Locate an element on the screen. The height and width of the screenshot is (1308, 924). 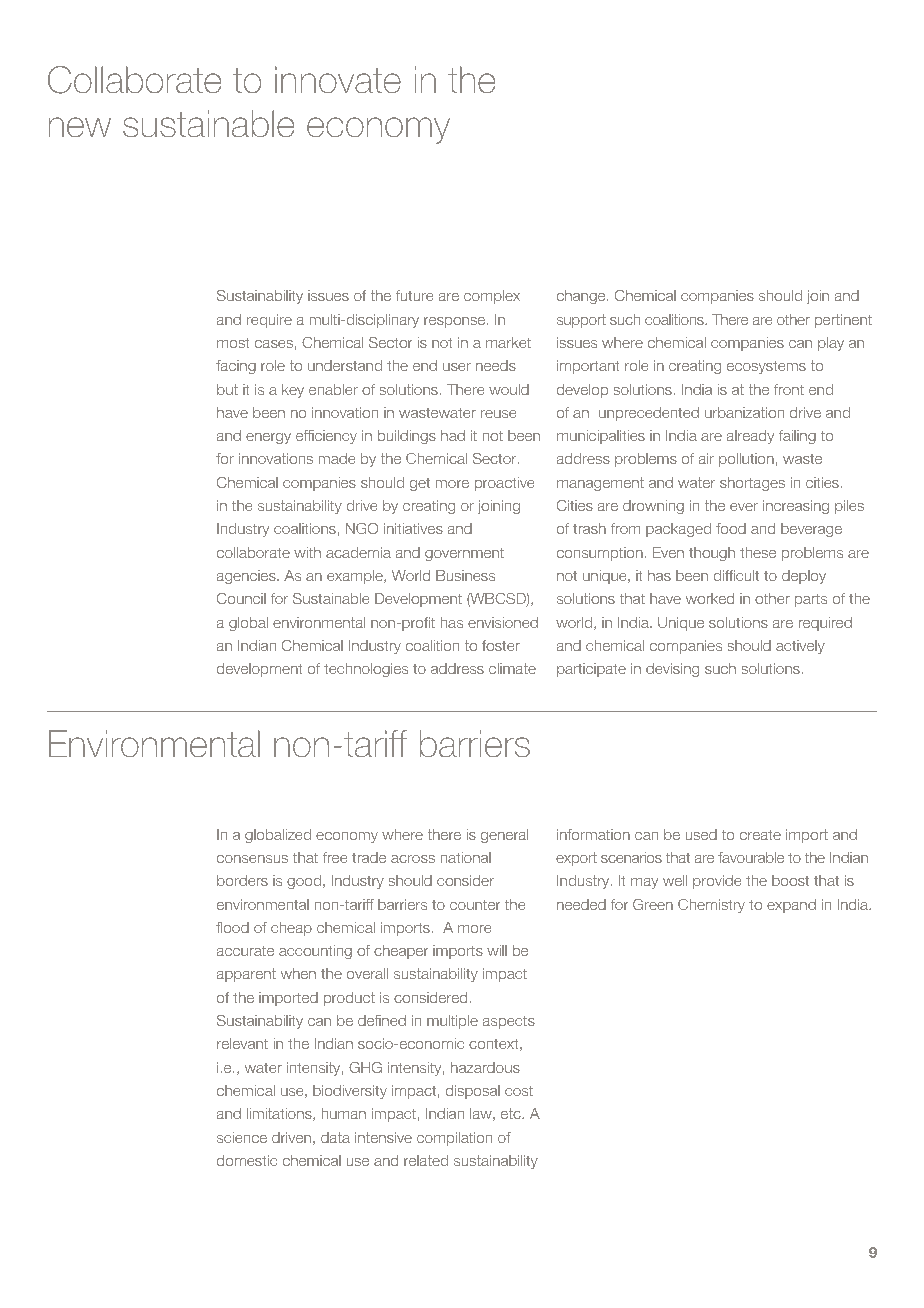
new is located at coordinates (79, 127).
